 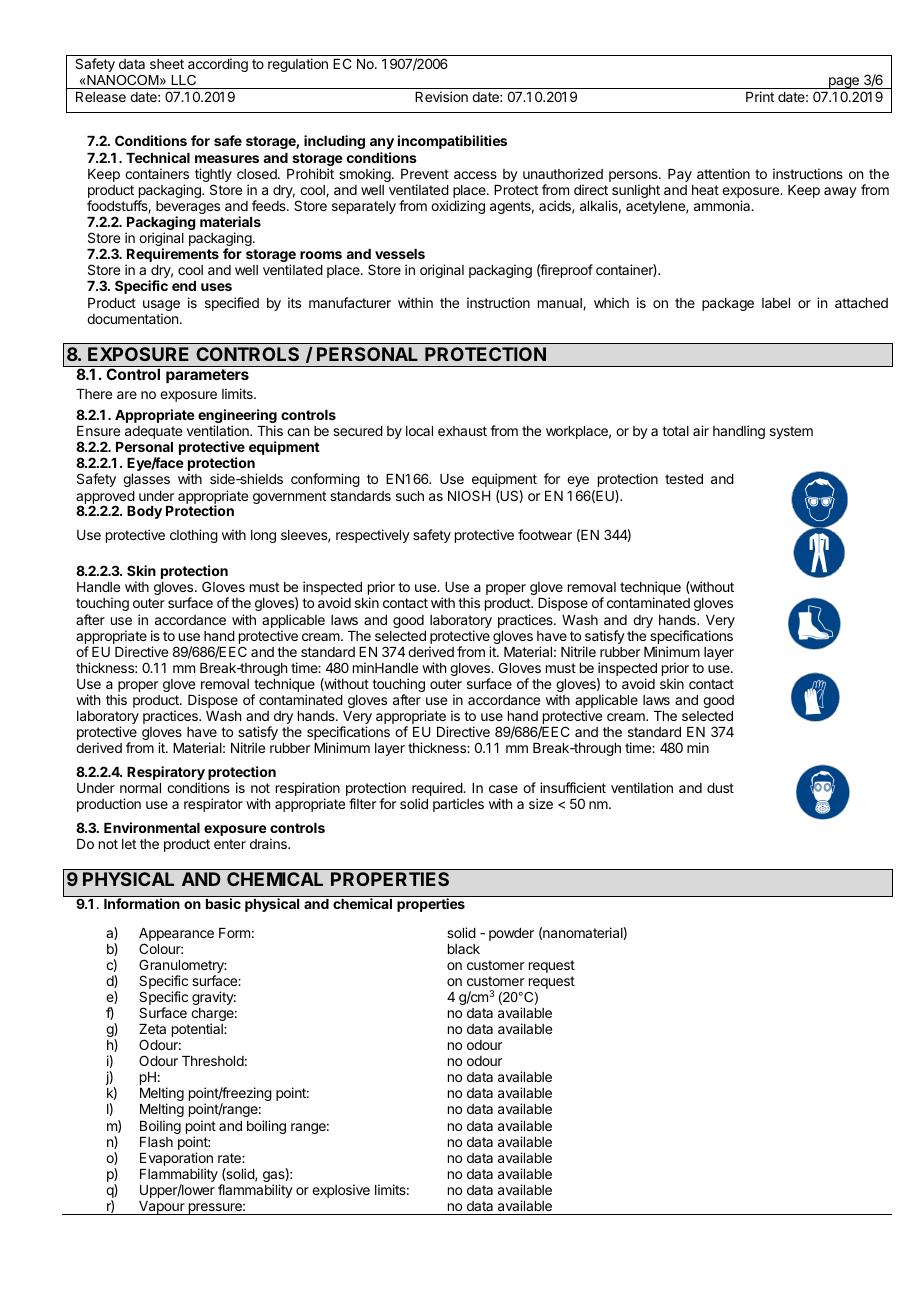 What do you see at coordinates (545, 534) in the screenshot?
I see `footwear` at bounding box center [545, 534].
